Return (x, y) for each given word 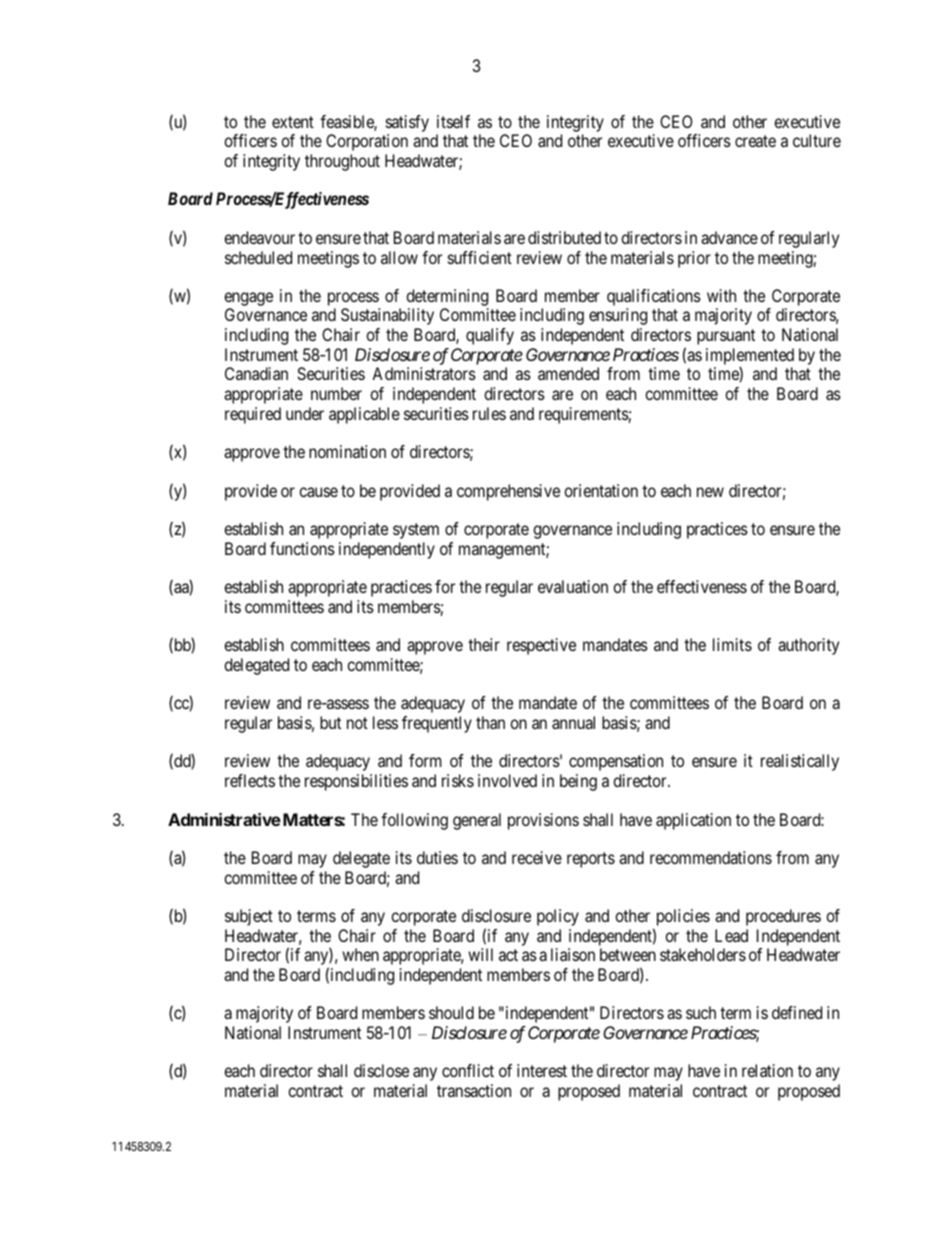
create (755, 141)
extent (293, 122)
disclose (381, 1070)
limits (732, 644)
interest (542, 1070)
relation (767, 1070)
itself (453, 121)
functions (302, 548)
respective (541, 646)
